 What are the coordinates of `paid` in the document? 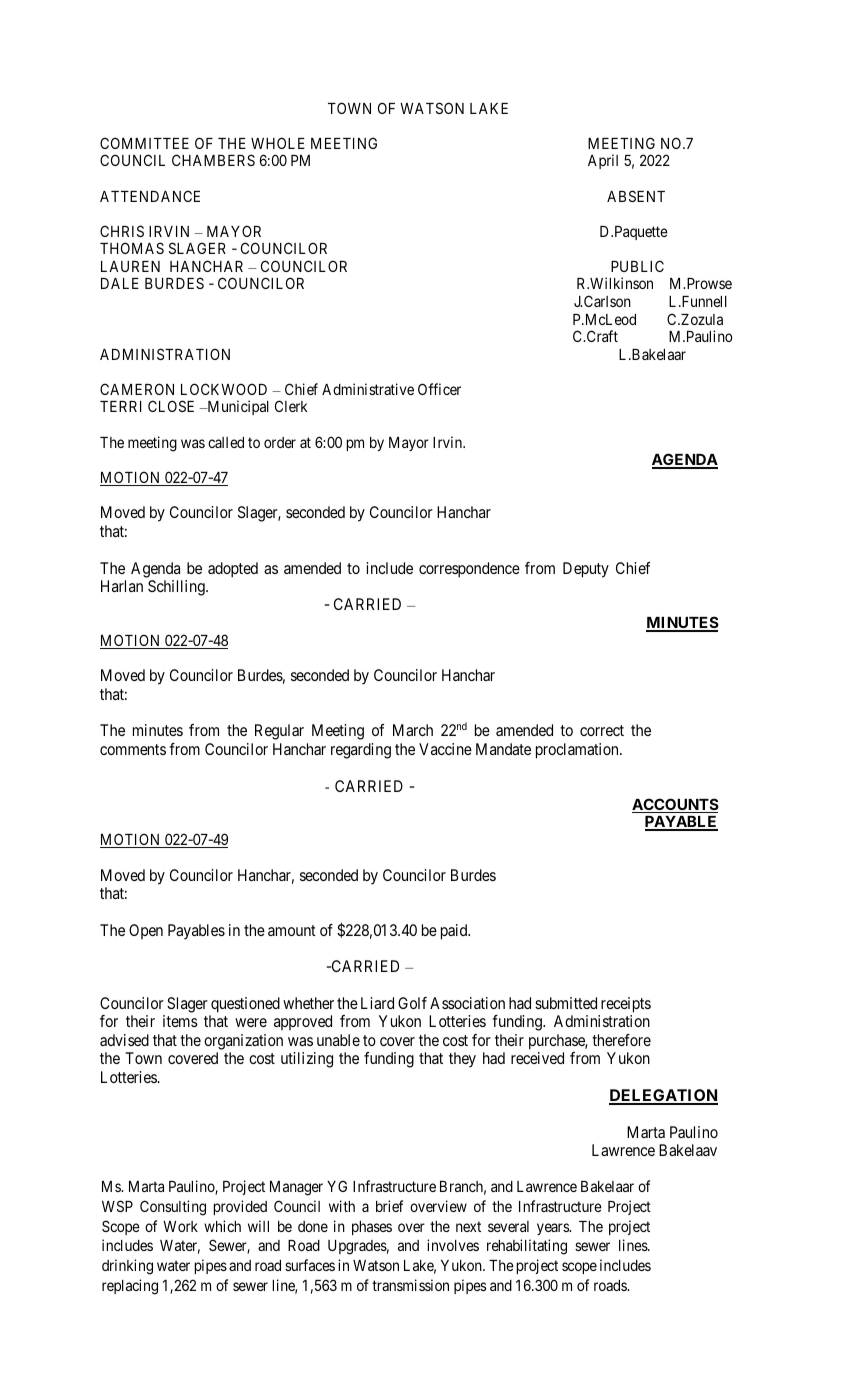 It's located at (455, 932).
